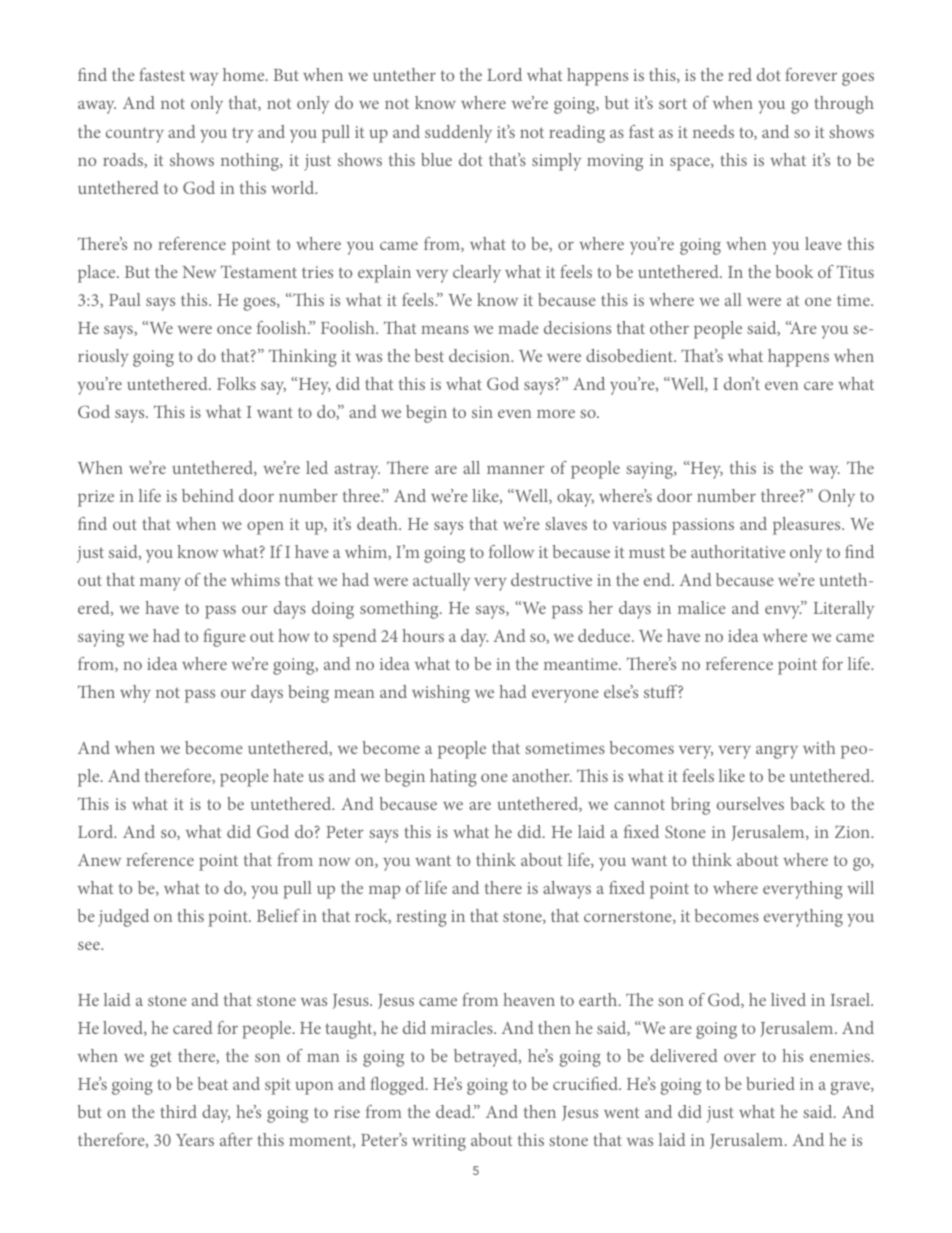 The width and height of the screenshot is (952, 1233). I want to click on envy, so click(784, 611).
